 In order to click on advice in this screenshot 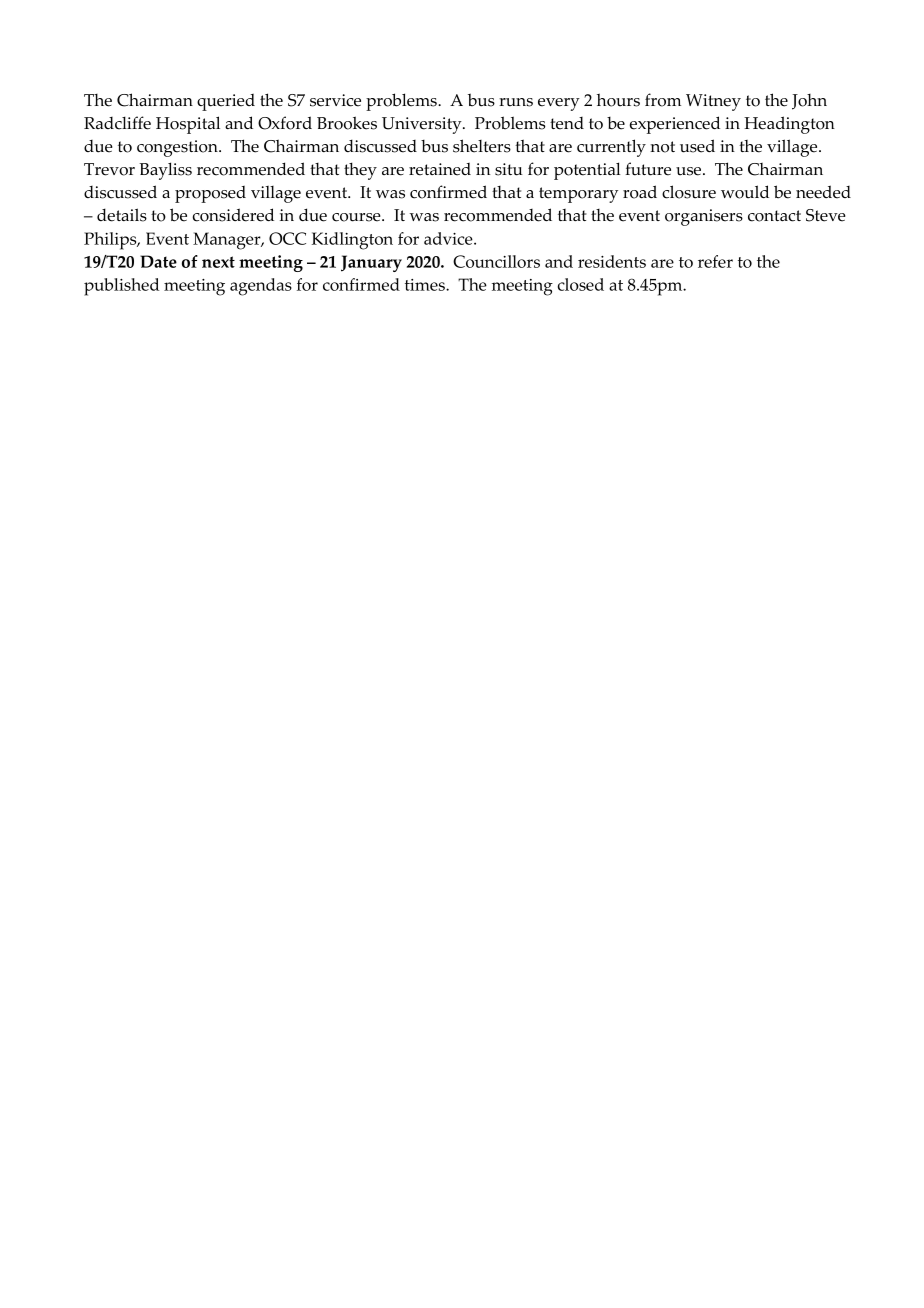, I will do `click(449, 238)`.
